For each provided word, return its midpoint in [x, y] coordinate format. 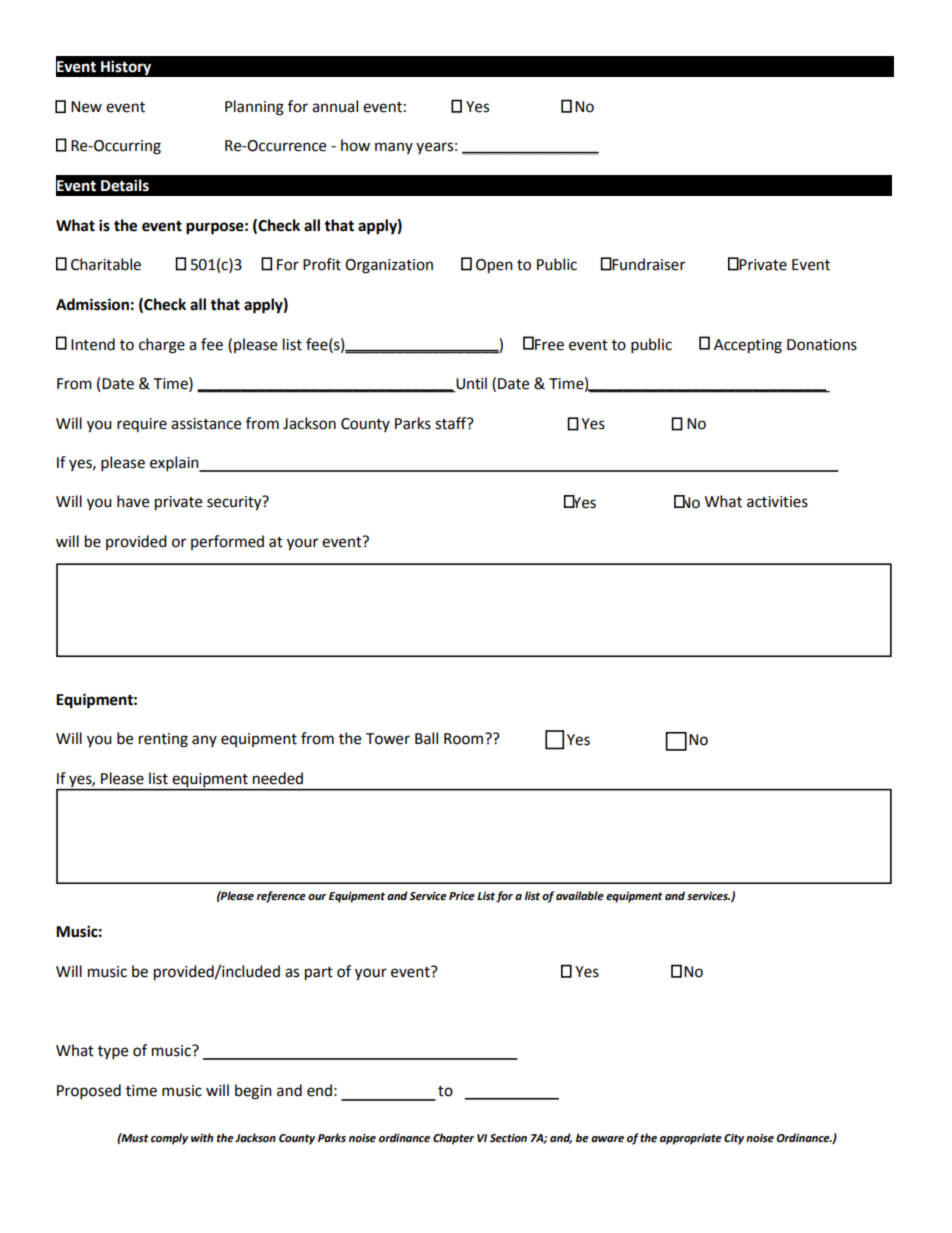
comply [169, 1139]
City [734, 1139]
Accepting [748, 346]
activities [777, 502]
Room [465, 739]
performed [227, 542]
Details [125, 185]
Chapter [453, 1139]
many [394, 148]
